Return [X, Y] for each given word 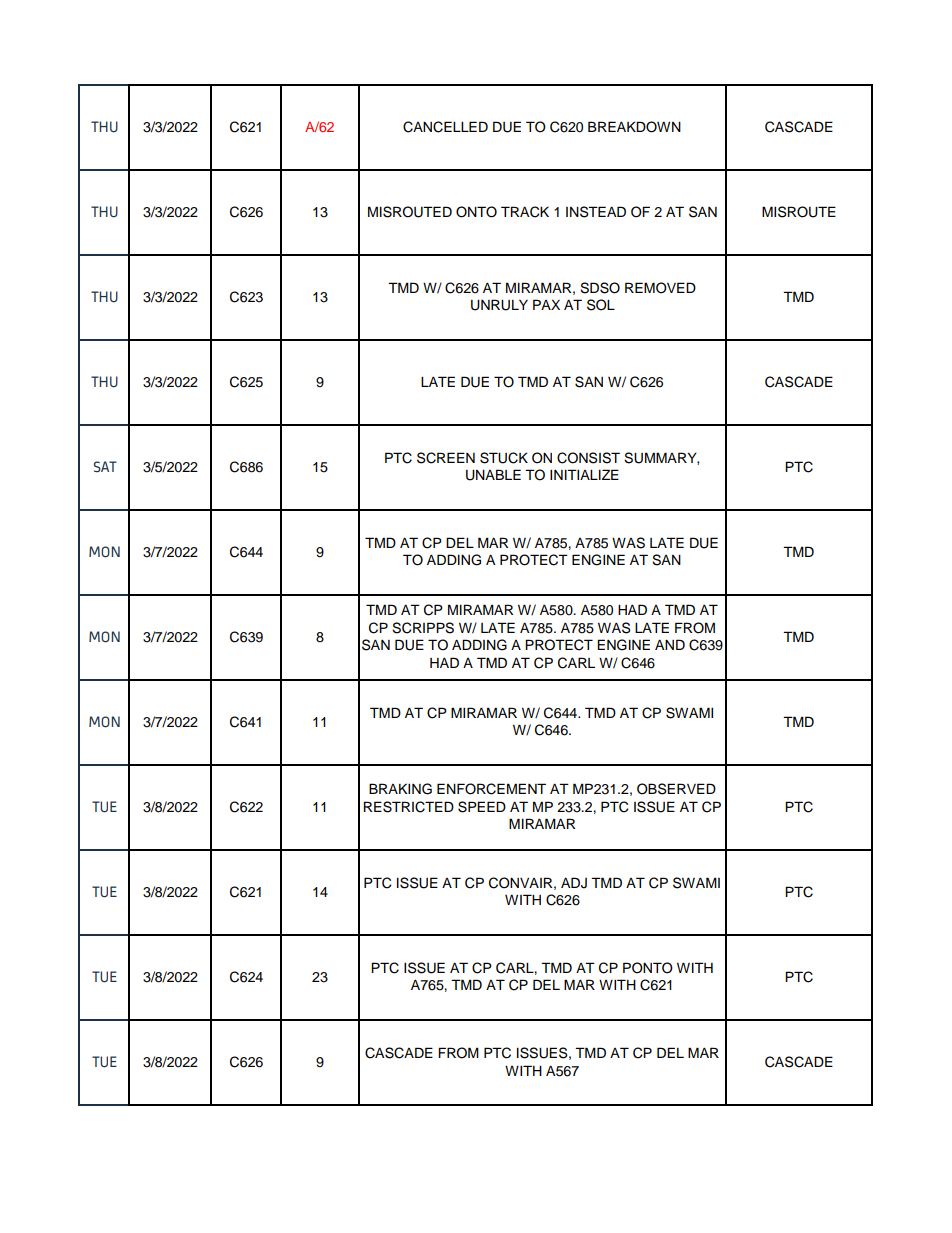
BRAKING [400, 789]
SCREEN [446, 458]
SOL [601, 305]
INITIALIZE [584, 474]
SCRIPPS [423, 628]
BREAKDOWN [634, 127]
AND [670, 644]
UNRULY [499, 305]
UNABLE [493, 475]
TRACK [525, 212]
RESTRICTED [408, 807]
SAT [105, 466]
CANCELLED [445, 127]
